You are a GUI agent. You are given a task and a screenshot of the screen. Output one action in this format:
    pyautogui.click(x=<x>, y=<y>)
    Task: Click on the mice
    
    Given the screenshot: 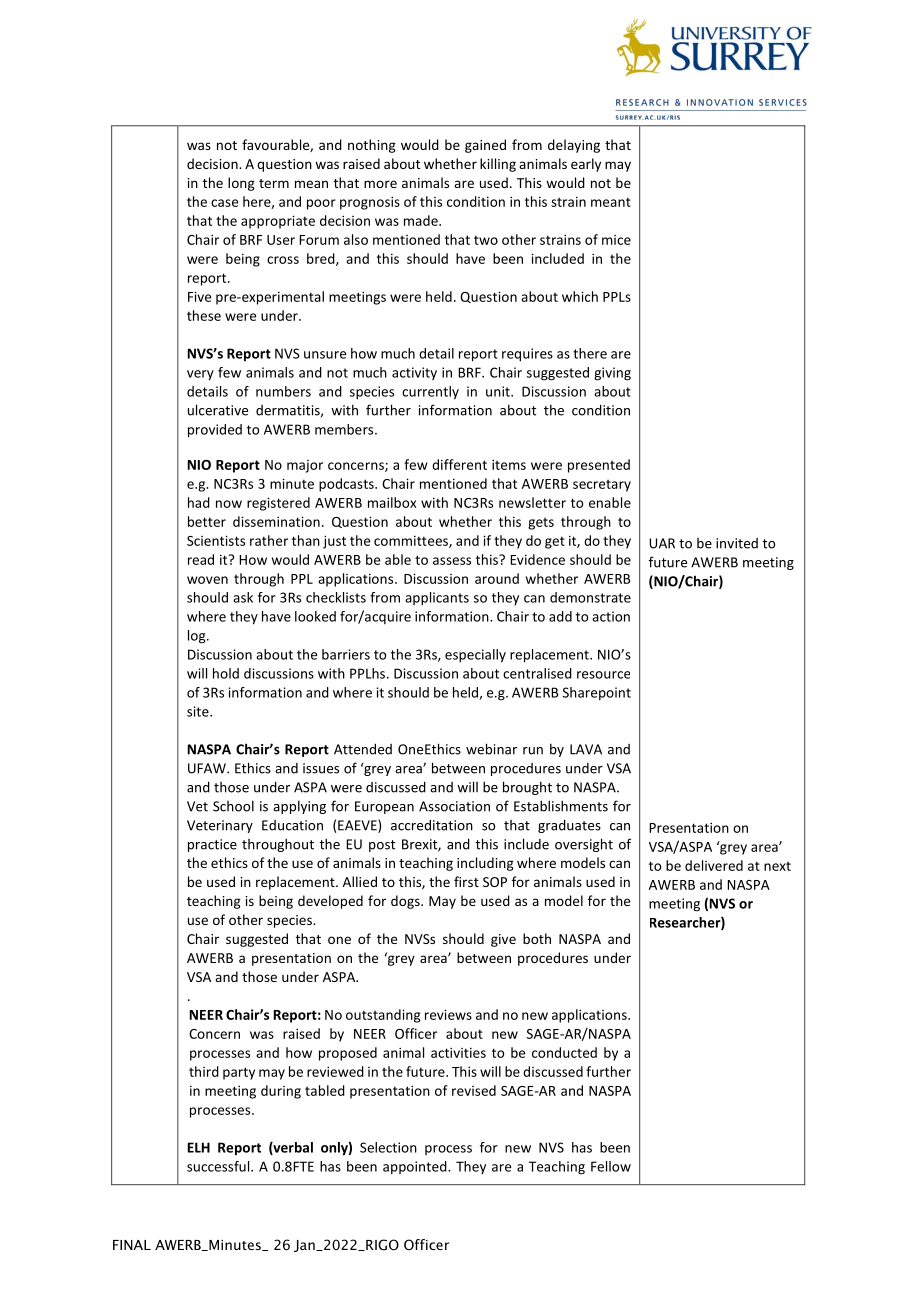 What is the action you would take?
    pyautogui.click(x=616, y=240)
